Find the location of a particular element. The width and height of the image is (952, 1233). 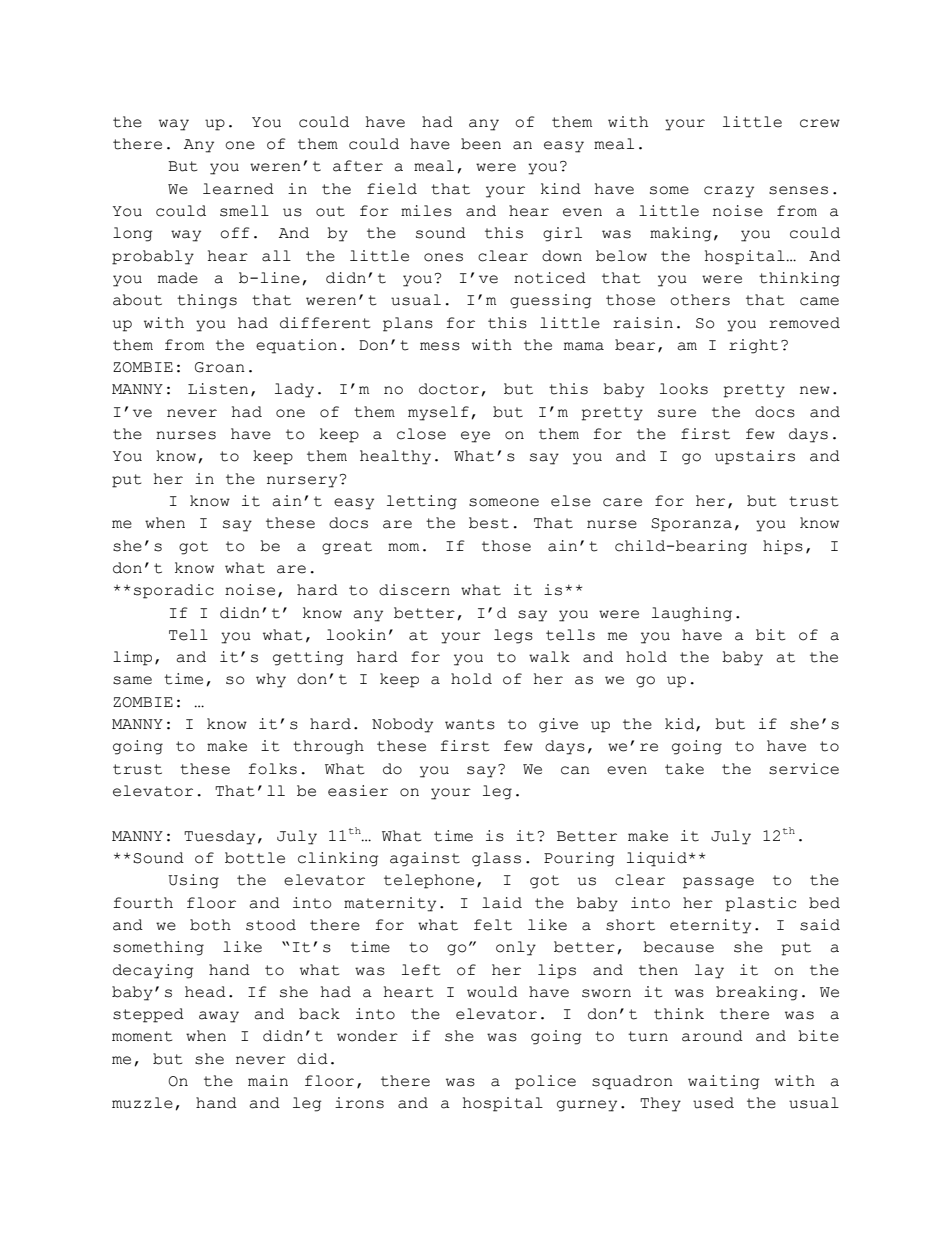

been is located at coordinates (481, 144).
